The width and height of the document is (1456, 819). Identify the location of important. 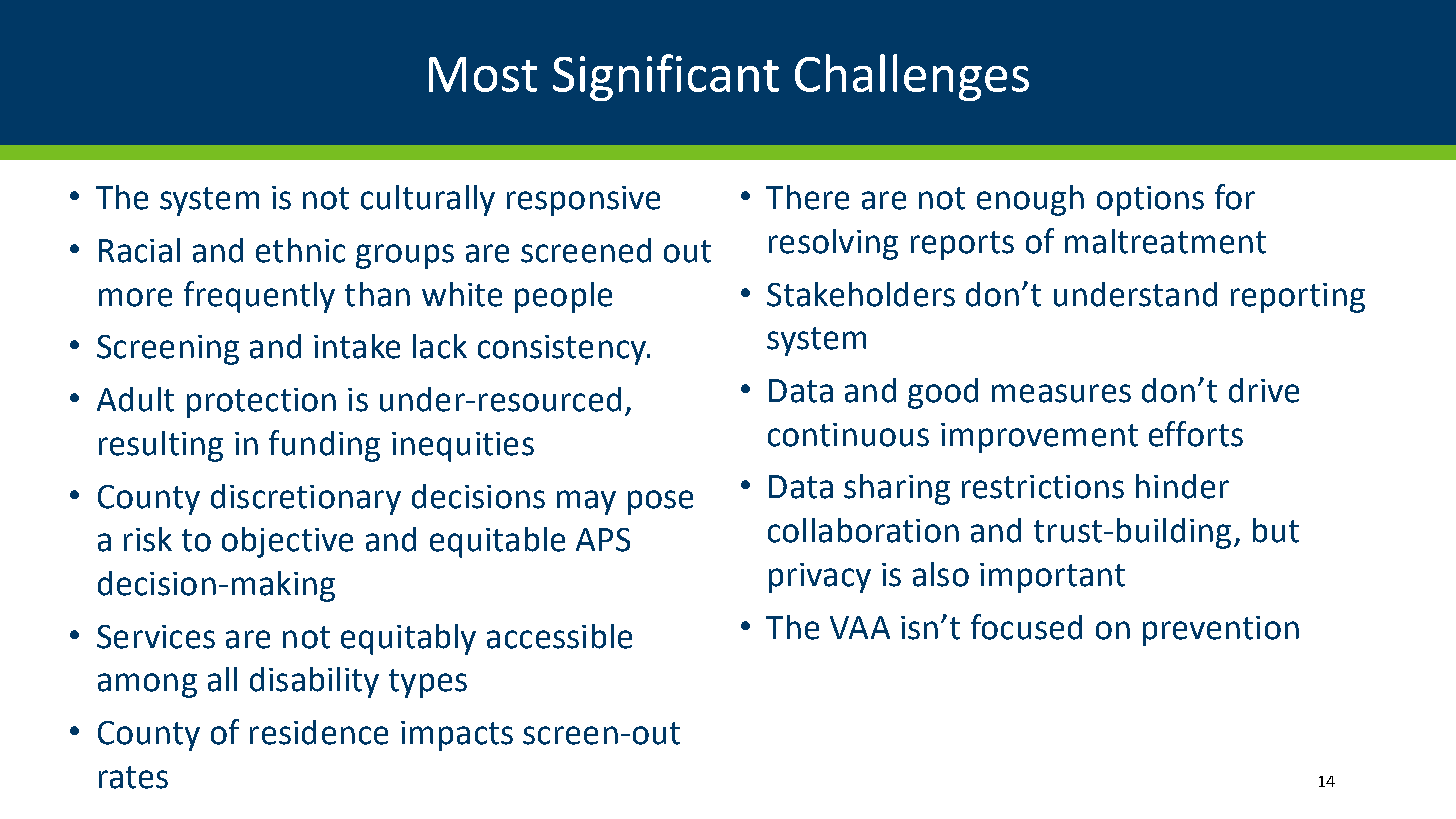
(1052, 578).
